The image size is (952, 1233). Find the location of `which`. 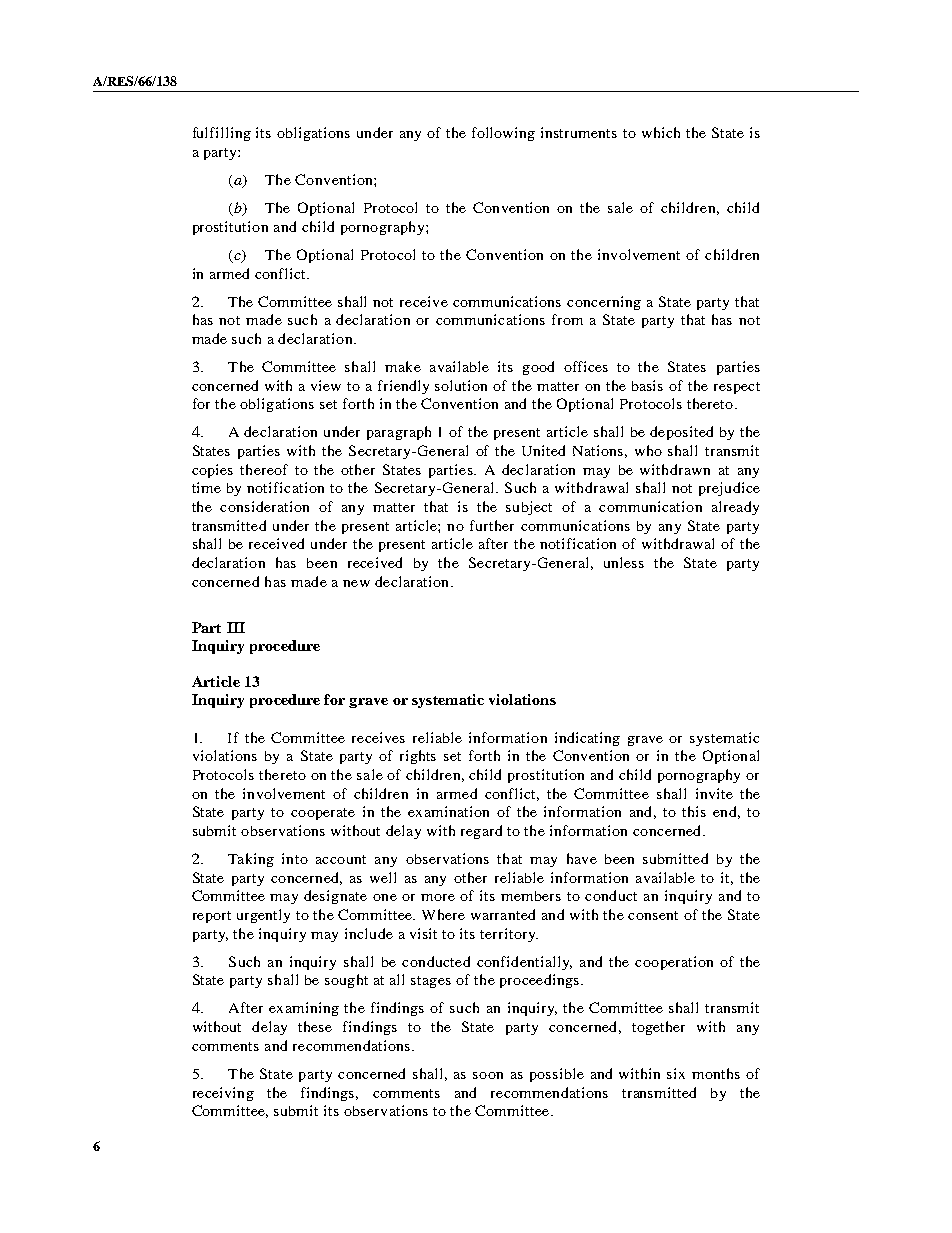

which is located at coordinates (661, 132).
